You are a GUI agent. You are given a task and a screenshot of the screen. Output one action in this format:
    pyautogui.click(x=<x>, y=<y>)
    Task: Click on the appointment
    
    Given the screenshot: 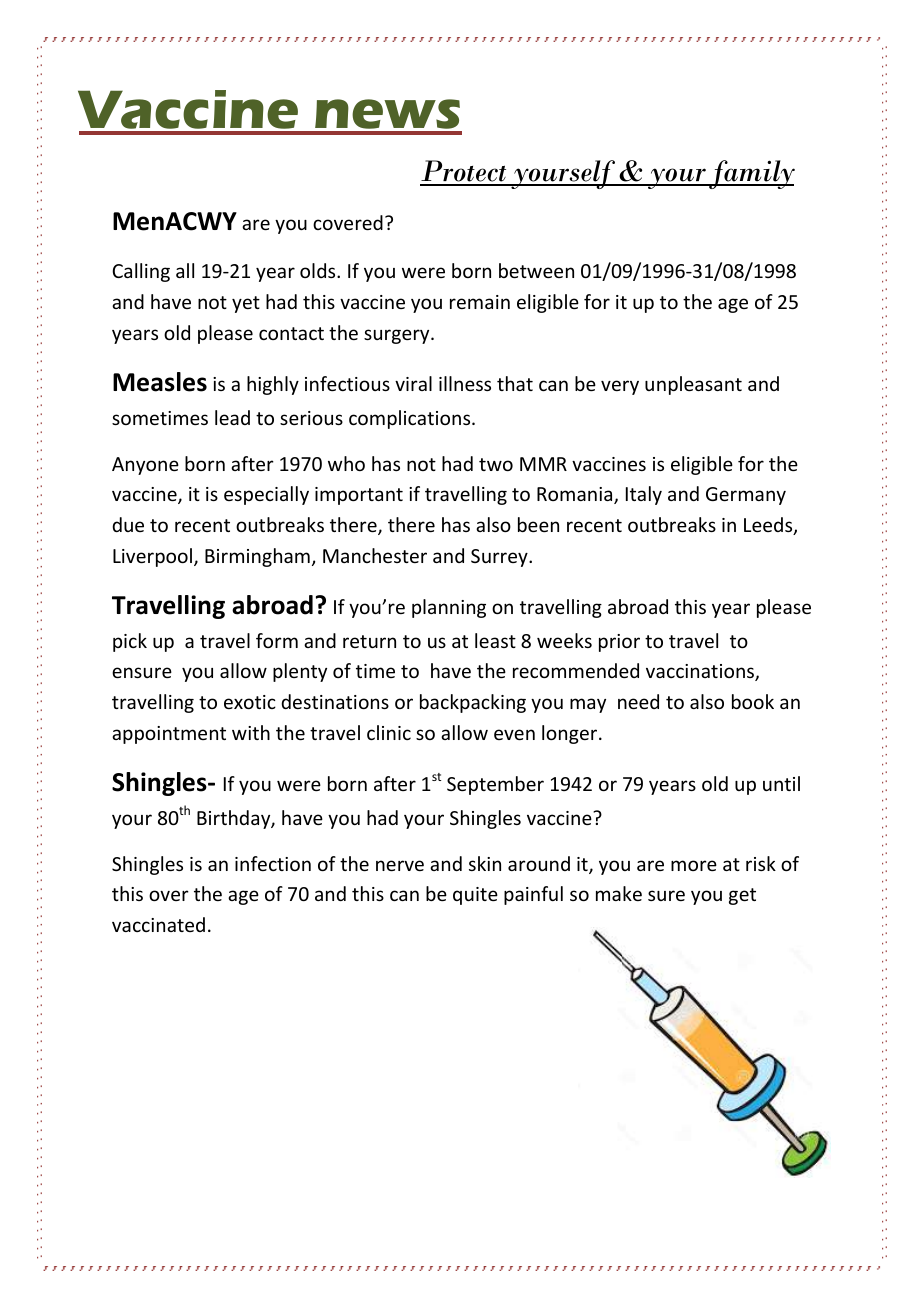 What is the action you would take?
    pyautogui.click(x=169, y=735)
